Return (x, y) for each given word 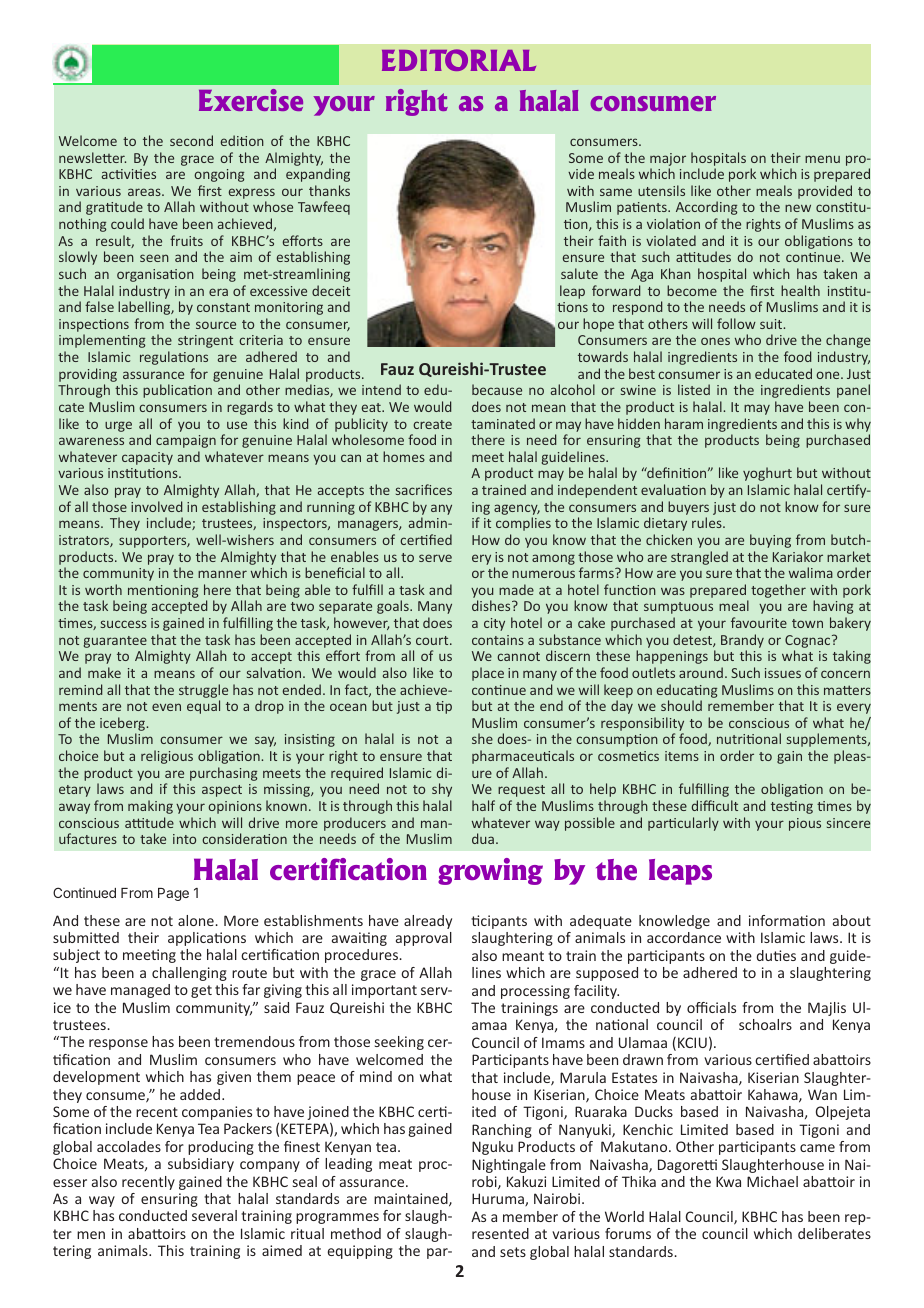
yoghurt (767, 474)
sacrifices (424, 489)
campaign (186, 441)
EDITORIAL (459, 60)
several (214, 1215)
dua (483, 838)
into (184, 839)
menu (822, 159)
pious (805, 824)
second (191, 140)
